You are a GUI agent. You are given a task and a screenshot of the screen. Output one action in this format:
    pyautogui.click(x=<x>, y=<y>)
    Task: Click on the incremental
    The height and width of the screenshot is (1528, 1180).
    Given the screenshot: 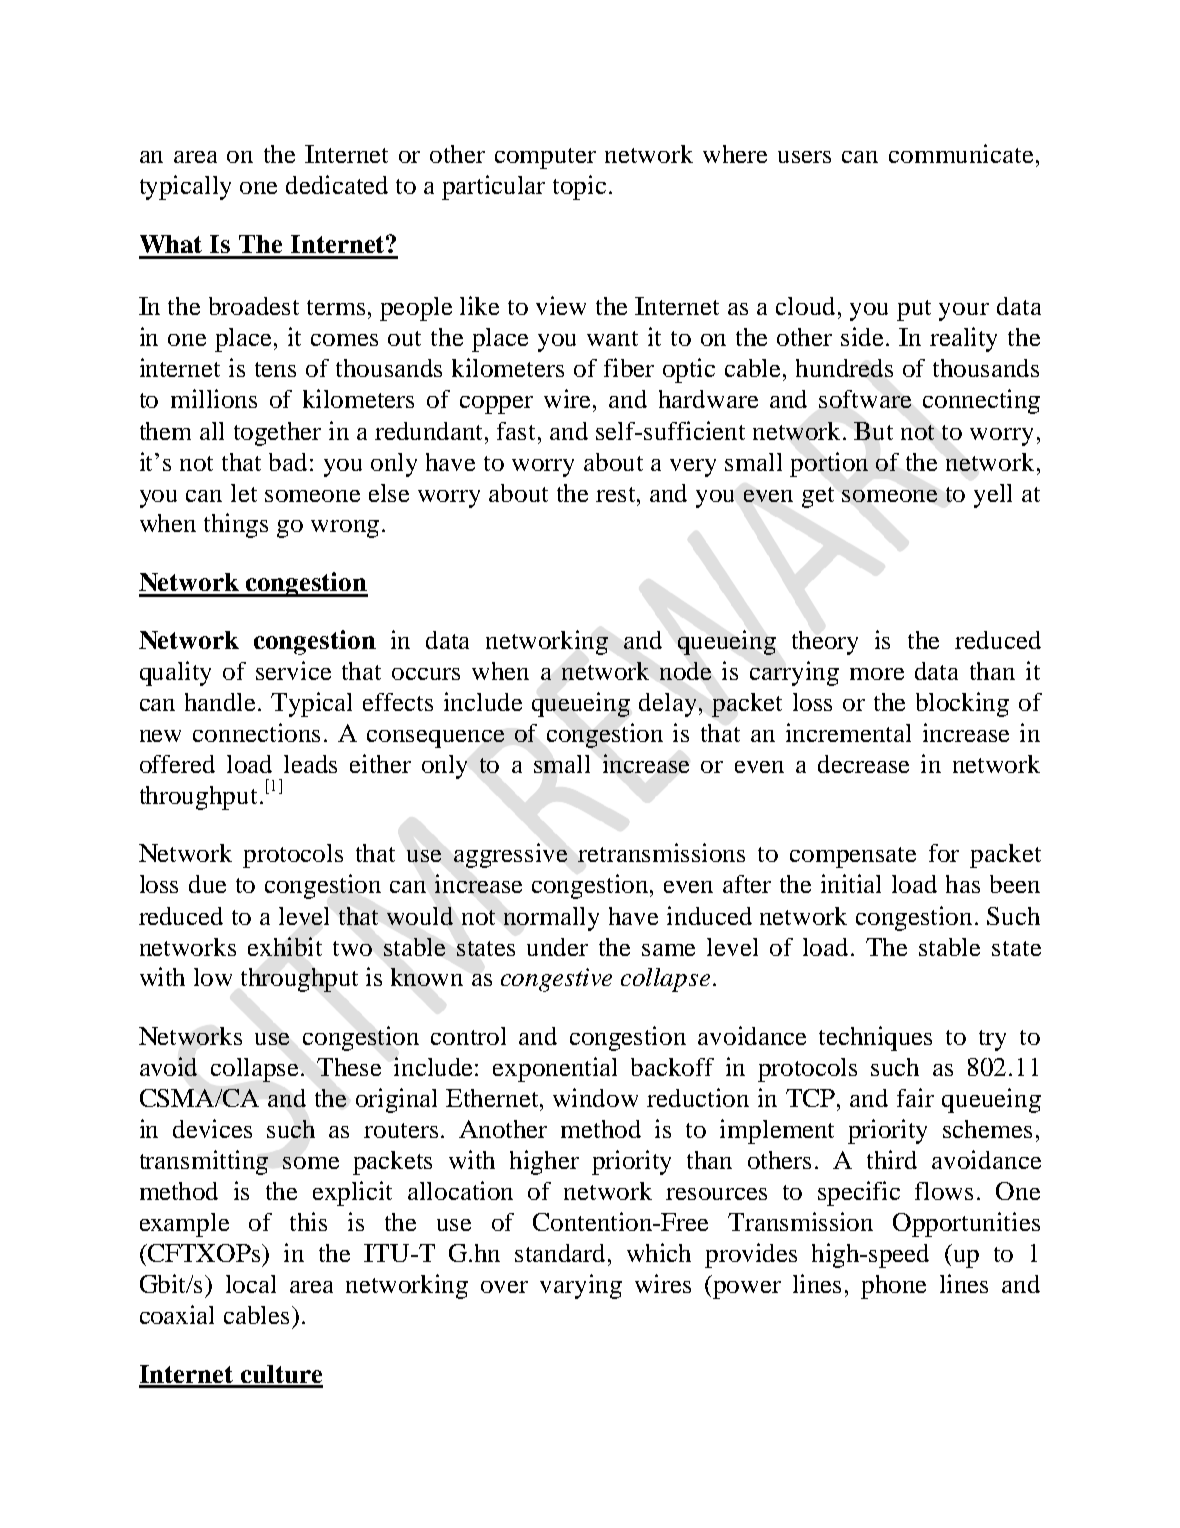 What is the action you would take?
    pyautogui.click(x=848, y=732)
